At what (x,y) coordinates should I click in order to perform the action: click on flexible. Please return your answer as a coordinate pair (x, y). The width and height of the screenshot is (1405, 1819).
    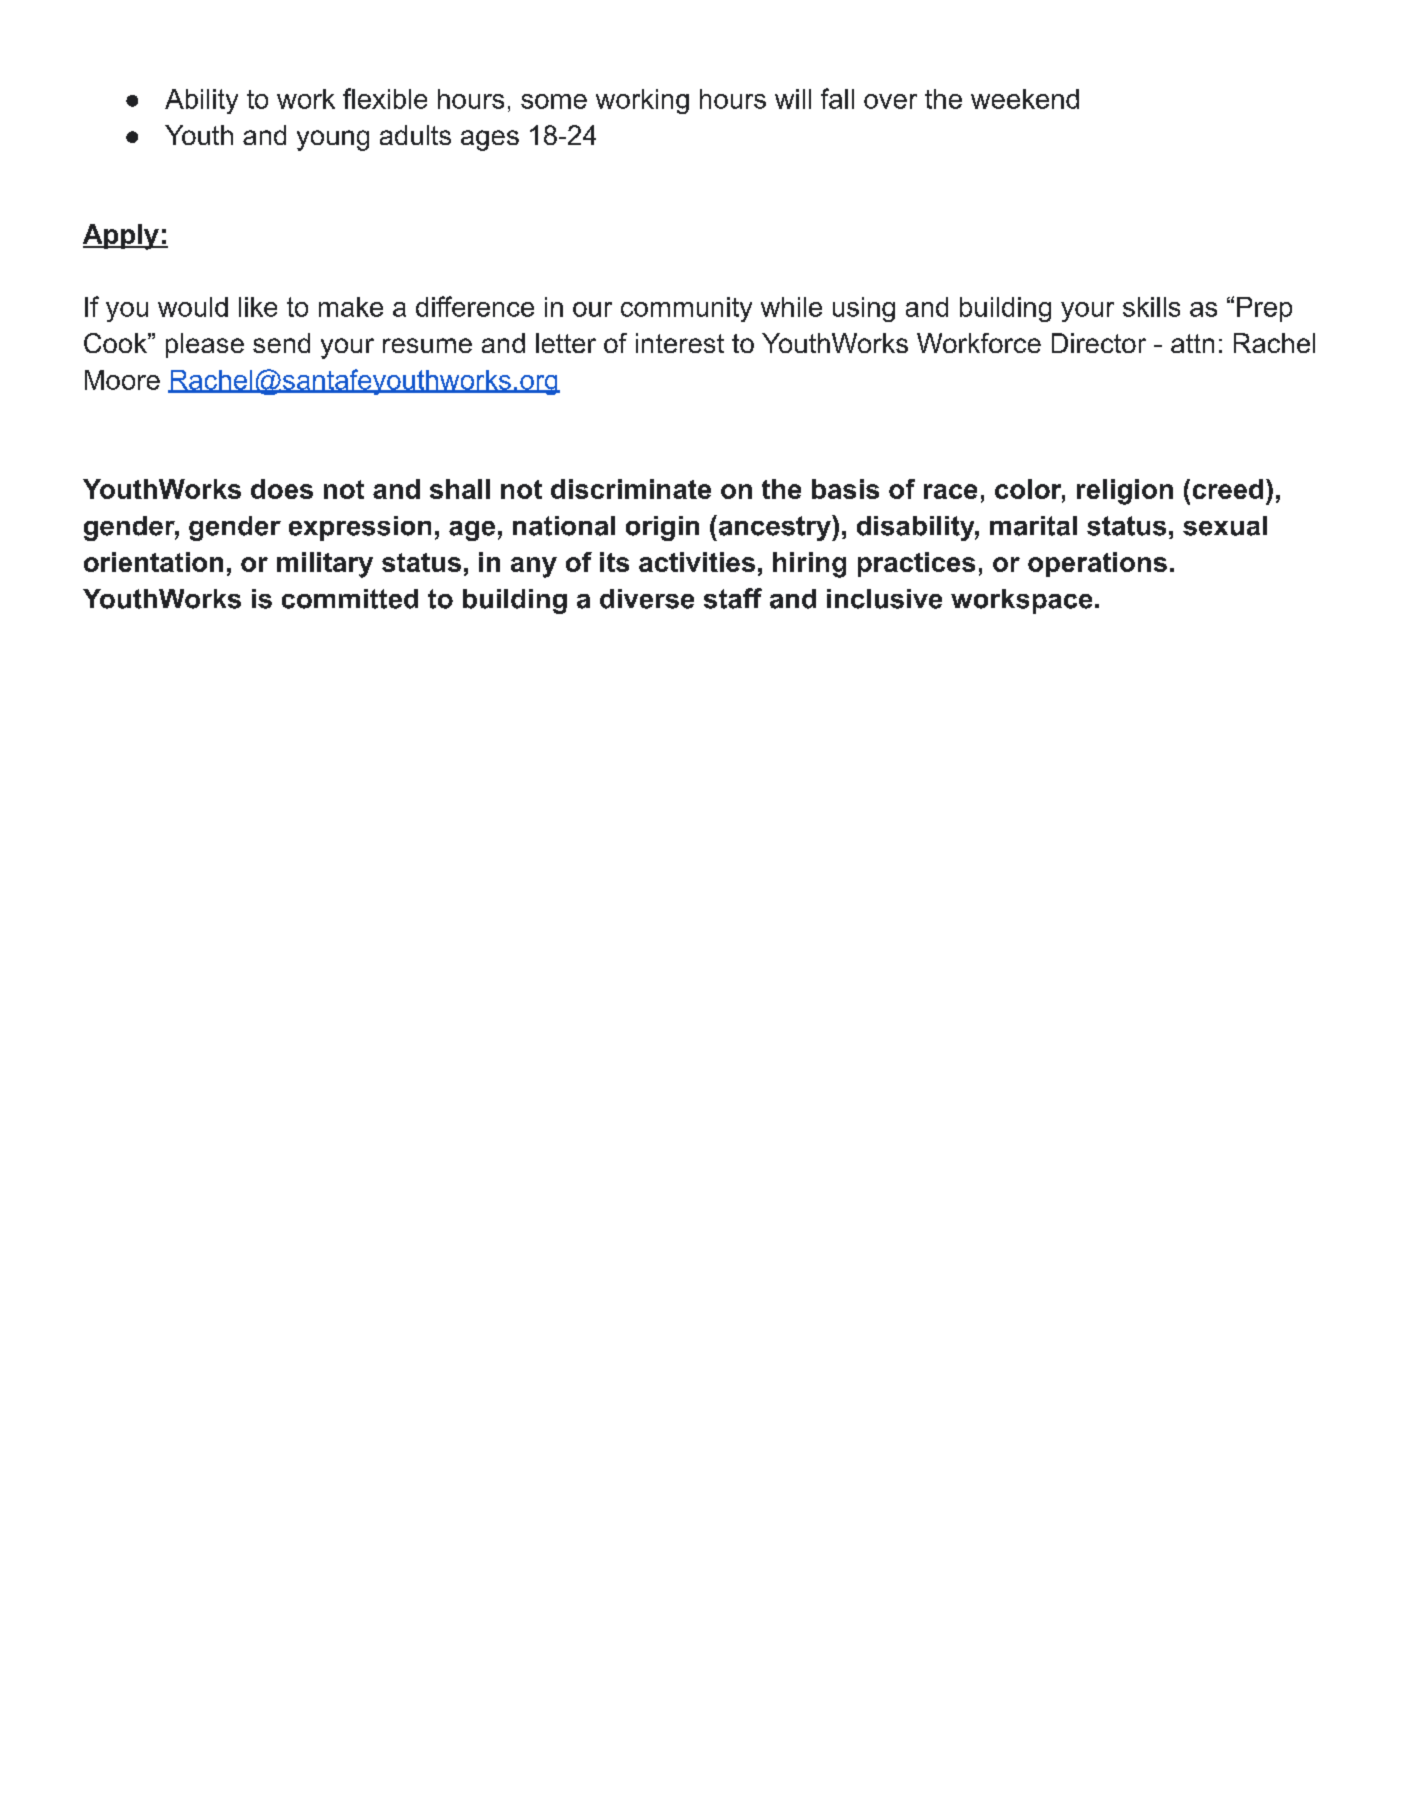
    Looking at the image, I should click on (385, 98).
